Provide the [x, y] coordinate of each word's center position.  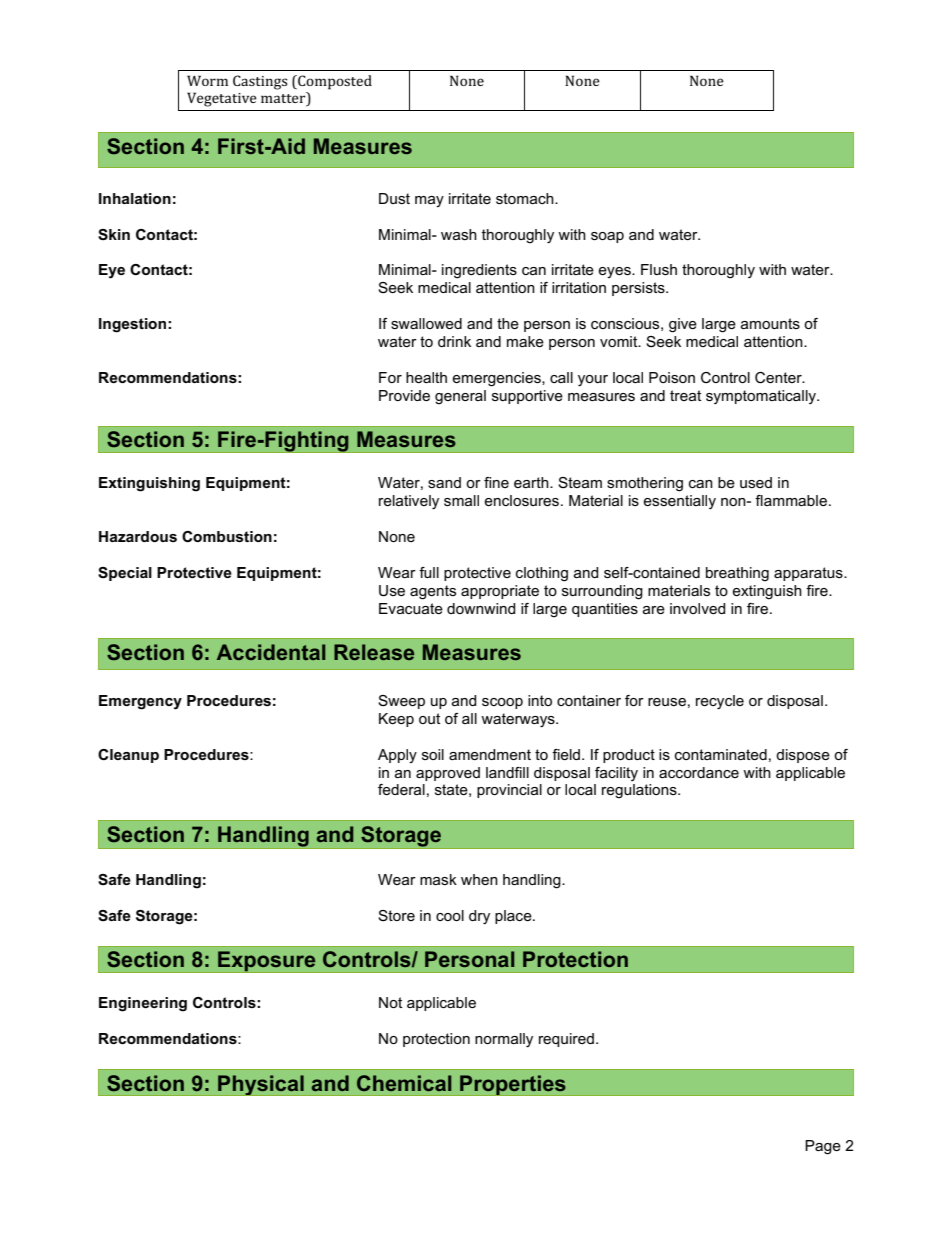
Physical [261, 1085]
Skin [114, 234]
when [479, 879]
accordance [699, 772]
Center [779, 378]
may [429, 201]
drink [454, 341]
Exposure [267, 962]
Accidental [271, 652]
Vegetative [222, 99]
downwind [481, 608]
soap [607, 237]
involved [698, 608]
